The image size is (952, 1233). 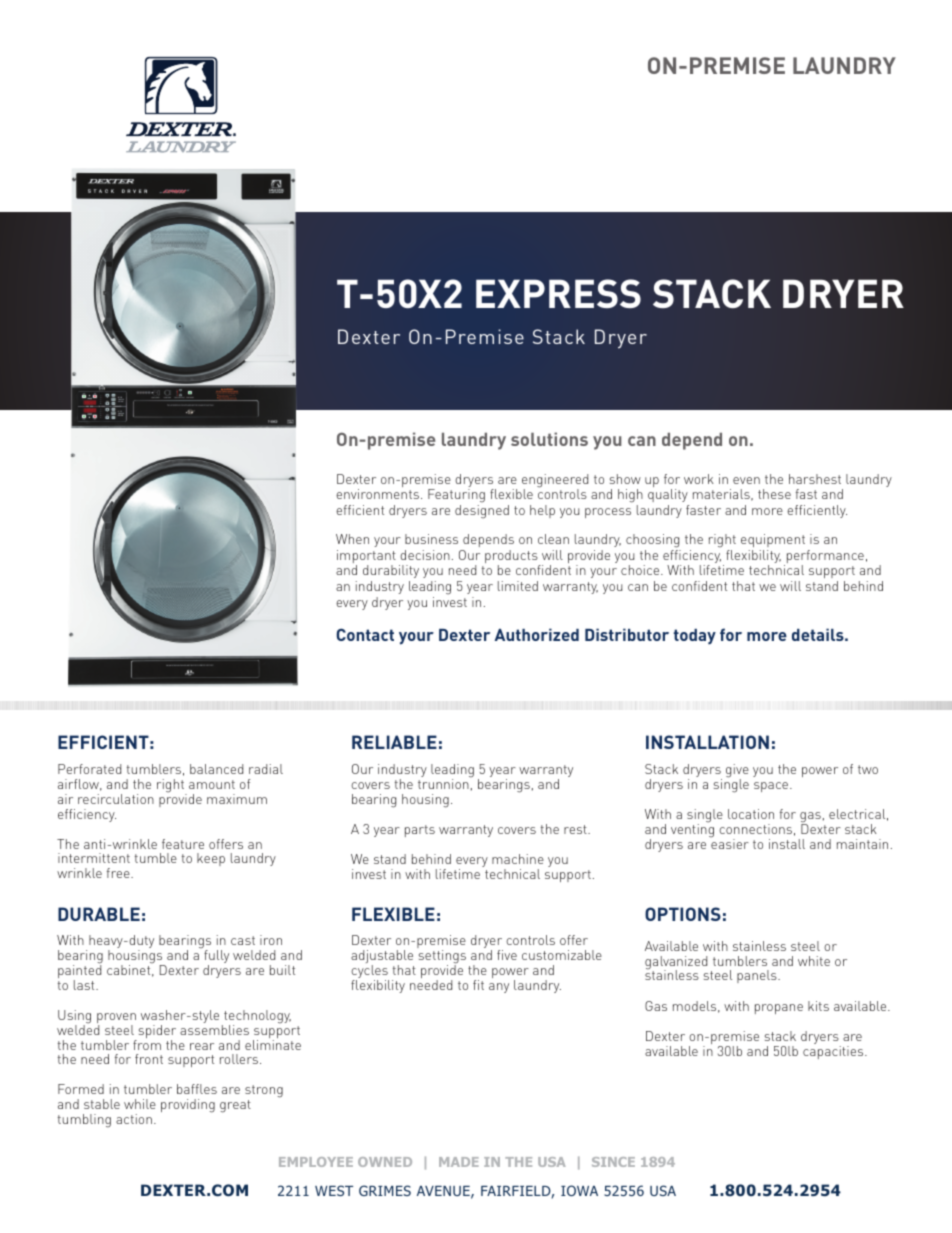 What do you see at coordinates (216, 769) in the page?
I see `balanced` at bounding box center [216, 769].
